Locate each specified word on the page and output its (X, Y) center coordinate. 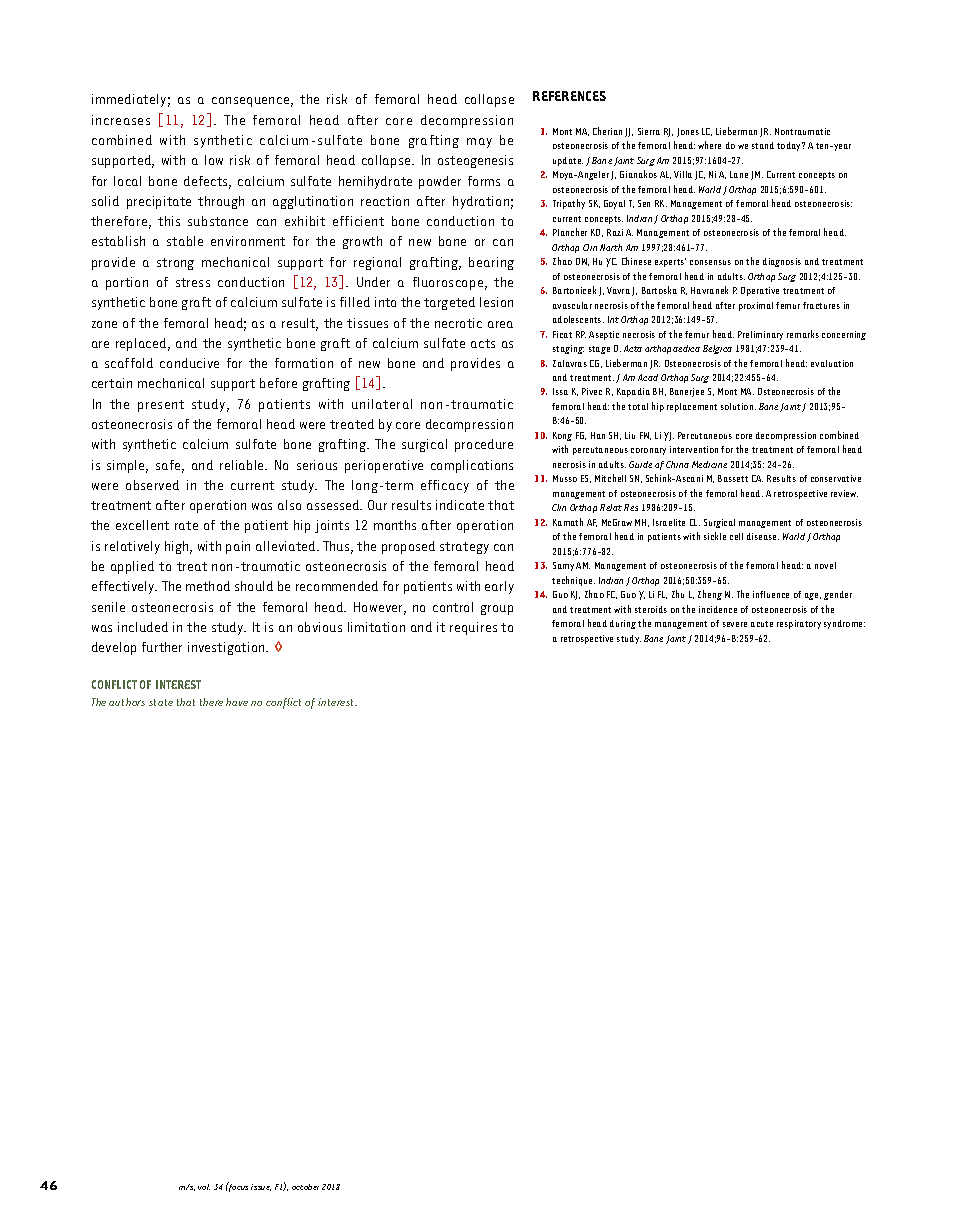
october (305, 1187)
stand (763, 145)
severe (735, 624)
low (214, 160)
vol (204, 1187)
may (479, 143)
